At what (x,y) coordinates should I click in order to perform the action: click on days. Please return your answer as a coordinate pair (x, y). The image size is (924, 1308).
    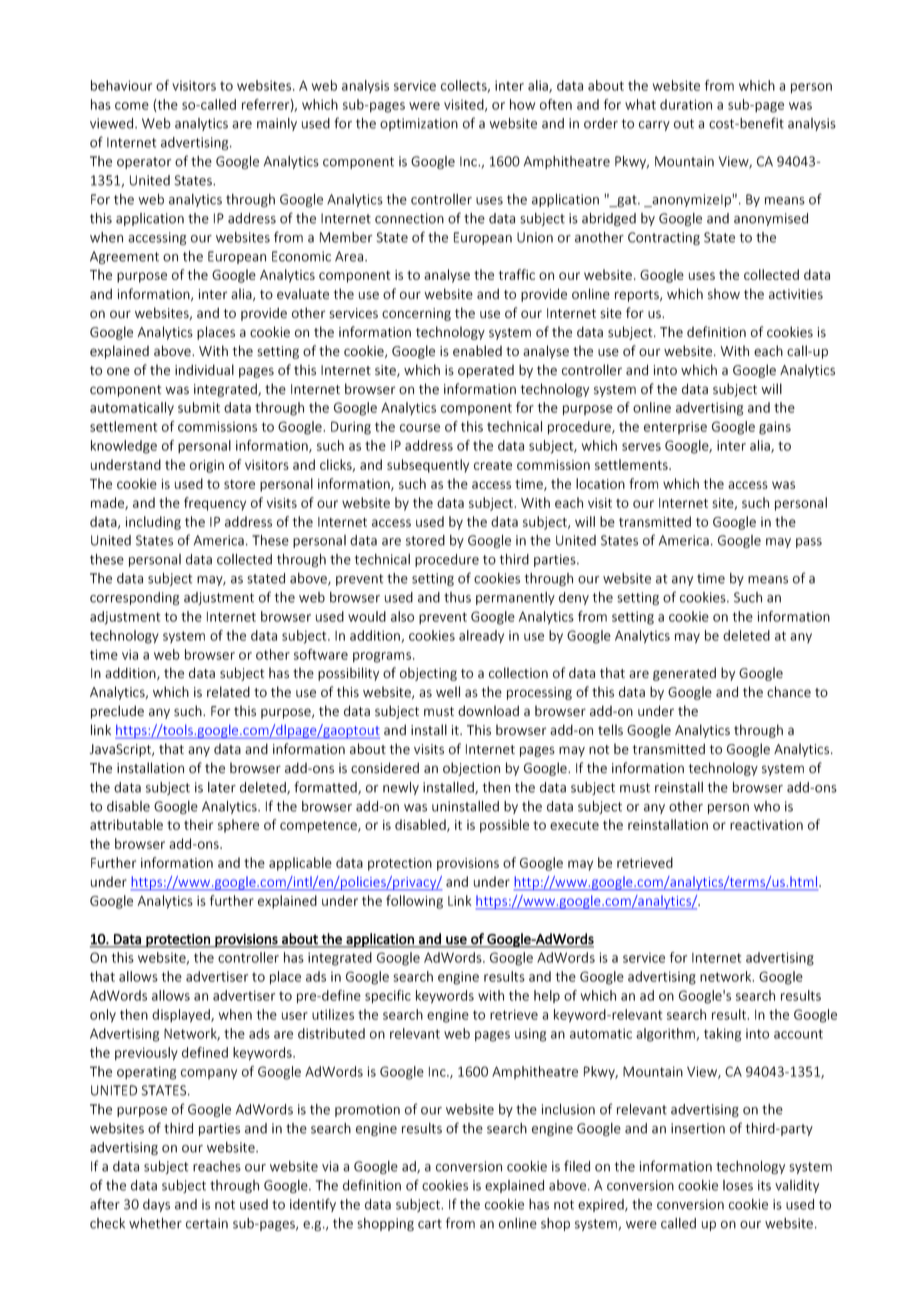
    Looking at the image, I should click on (156, 1205).
